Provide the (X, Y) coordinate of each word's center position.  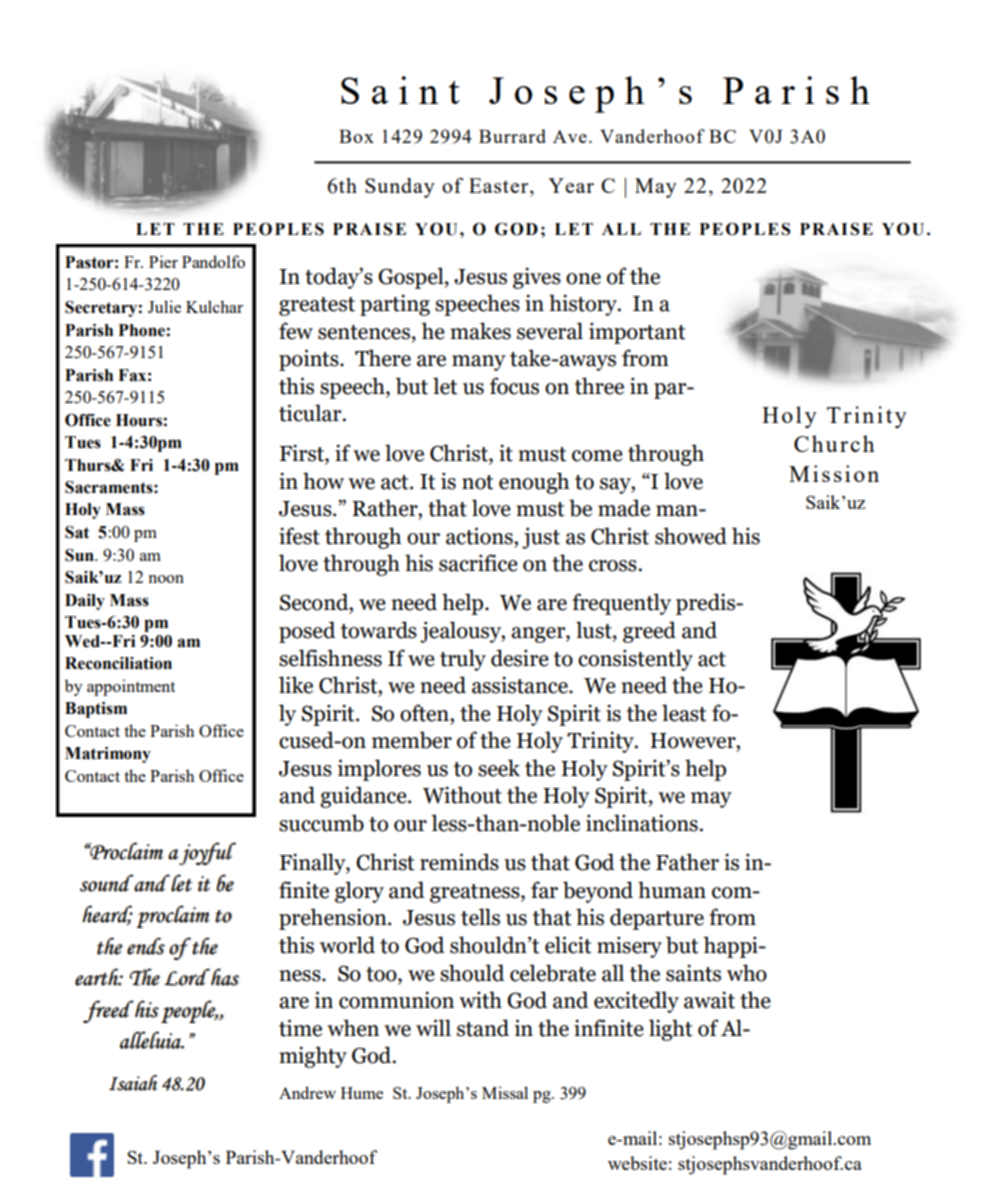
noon (166, 579)
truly (463, 660)
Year (571, 185)
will (433, 1027)
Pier (163, 261)
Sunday (400, 188)
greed (649, 632)
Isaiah (133, 1083)
